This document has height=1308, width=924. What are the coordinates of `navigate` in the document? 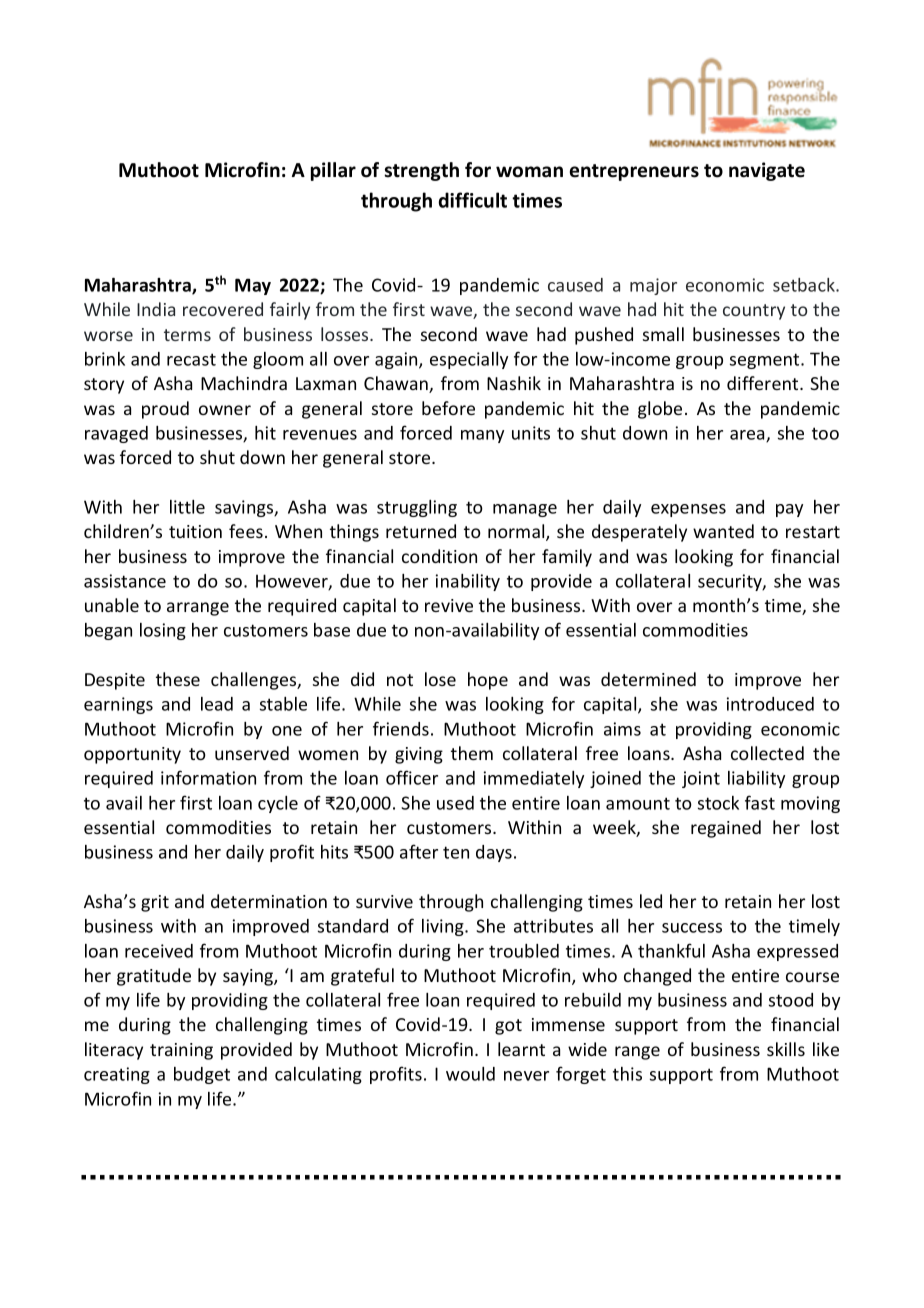 It's located at (767, 171).
